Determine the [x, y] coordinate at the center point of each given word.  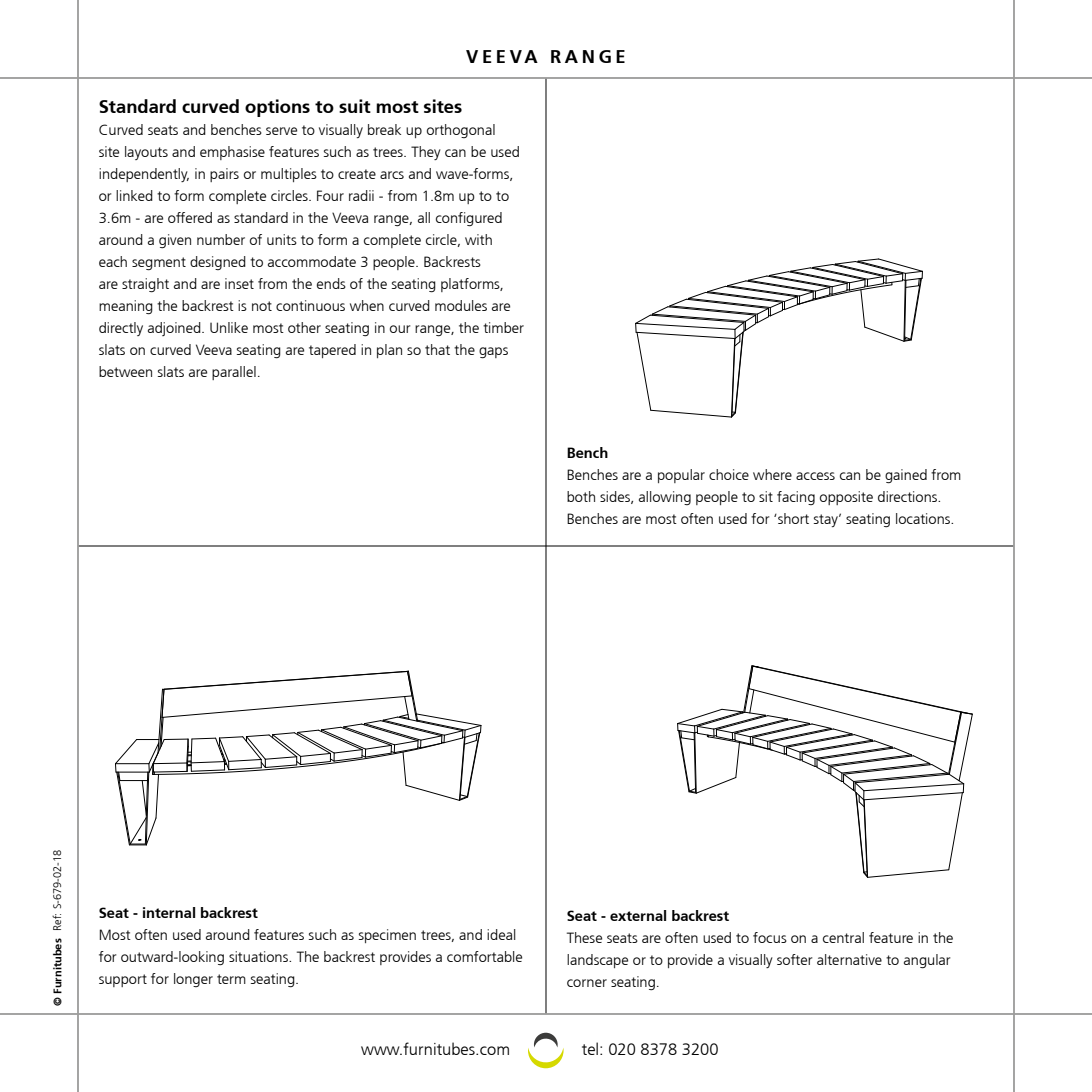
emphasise [232, 153]
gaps [493, 353]
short [792, 518]
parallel [234, 373]
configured [469, 219]
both [581, 496]
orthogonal [461, 131]
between [125, 371]
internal [169, 912]
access [815, 476]
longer [193, 980]
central [843, 937]
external [638, 915]
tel [590, 1048]
